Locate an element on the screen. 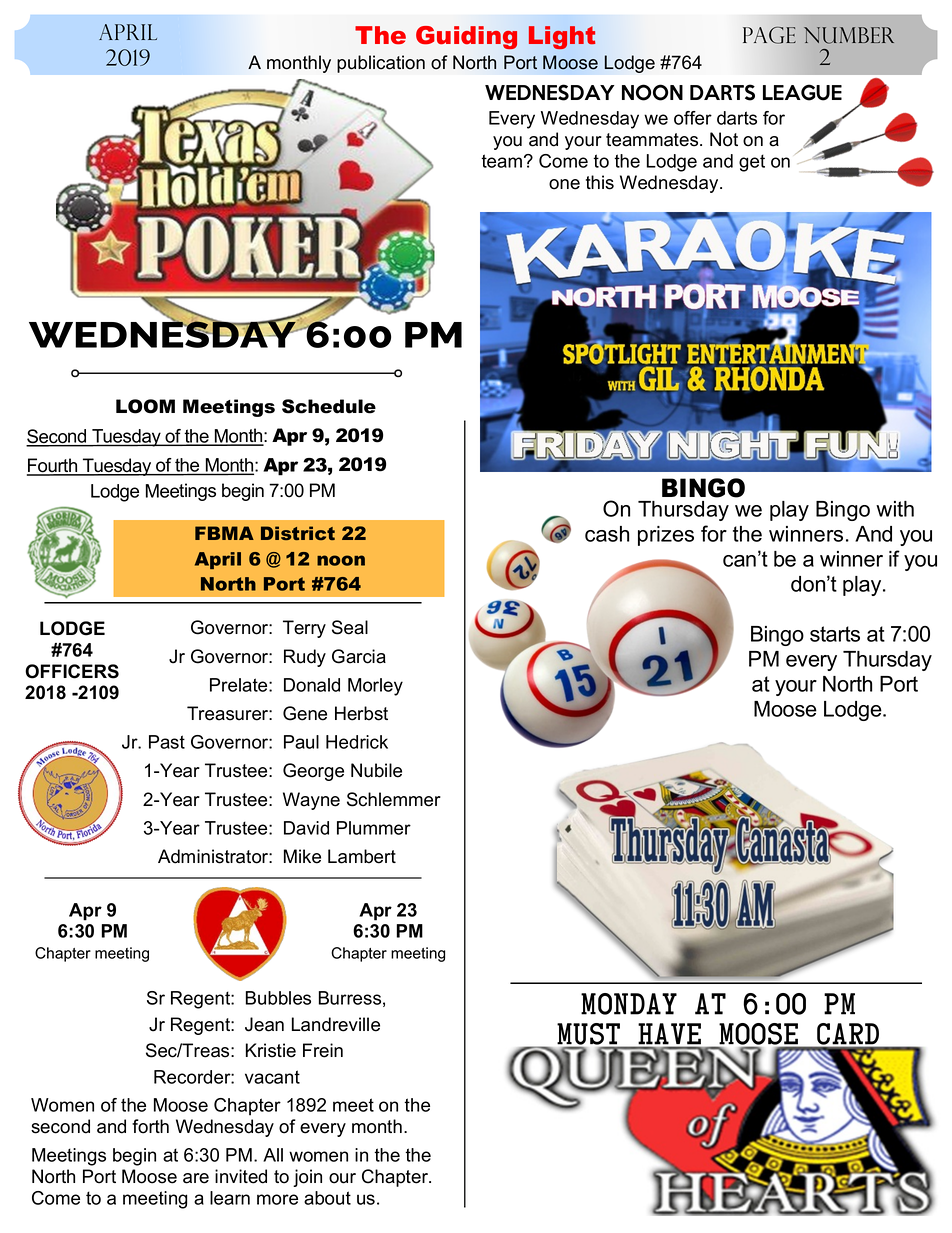 This screenshot has width=952, height=1233. Seal is located at coordinates (350, 627).
